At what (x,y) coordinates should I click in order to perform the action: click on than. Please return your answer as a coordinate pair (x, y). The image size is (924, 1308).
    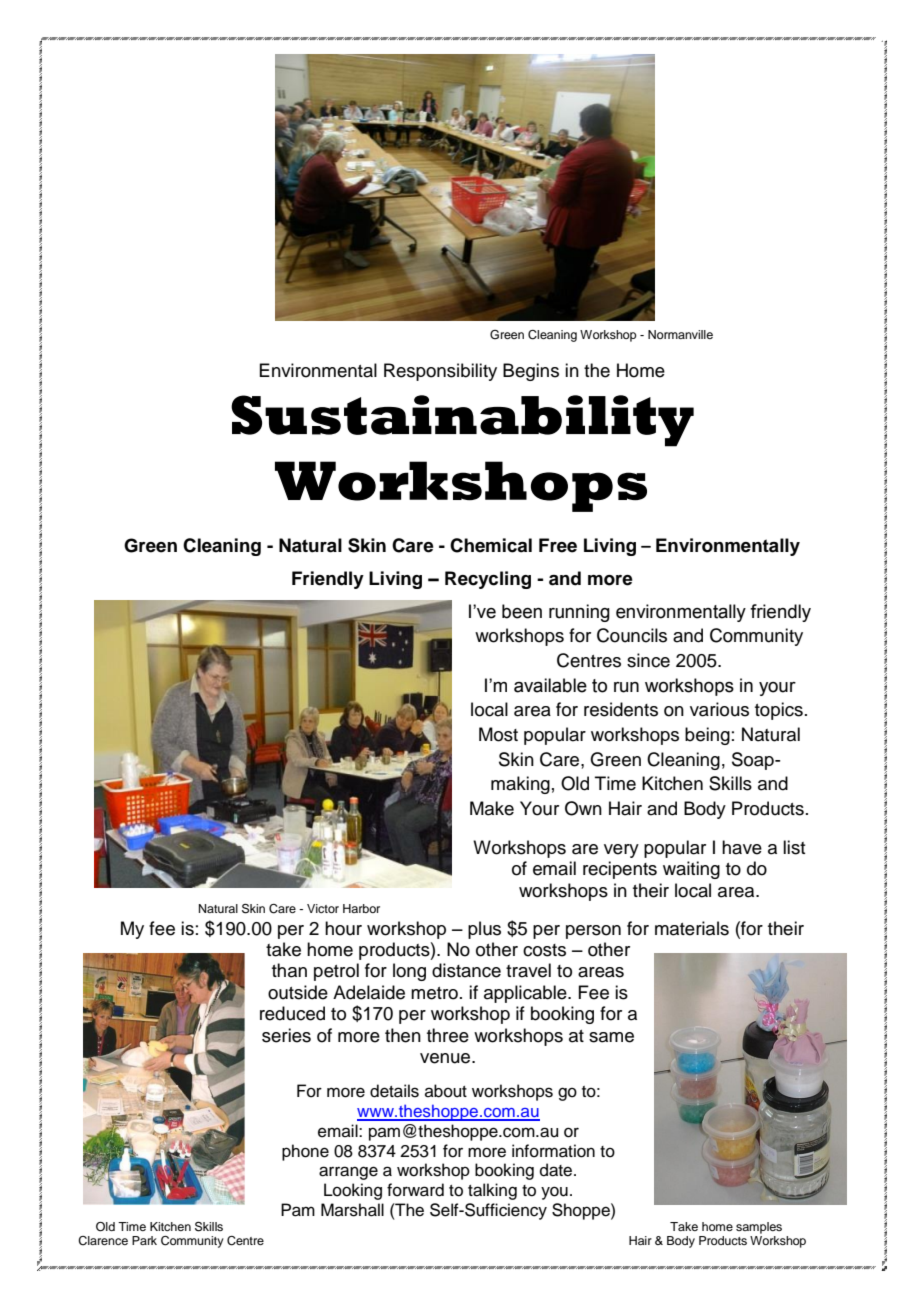
    Looking at the image, I should click on (289, 970).
